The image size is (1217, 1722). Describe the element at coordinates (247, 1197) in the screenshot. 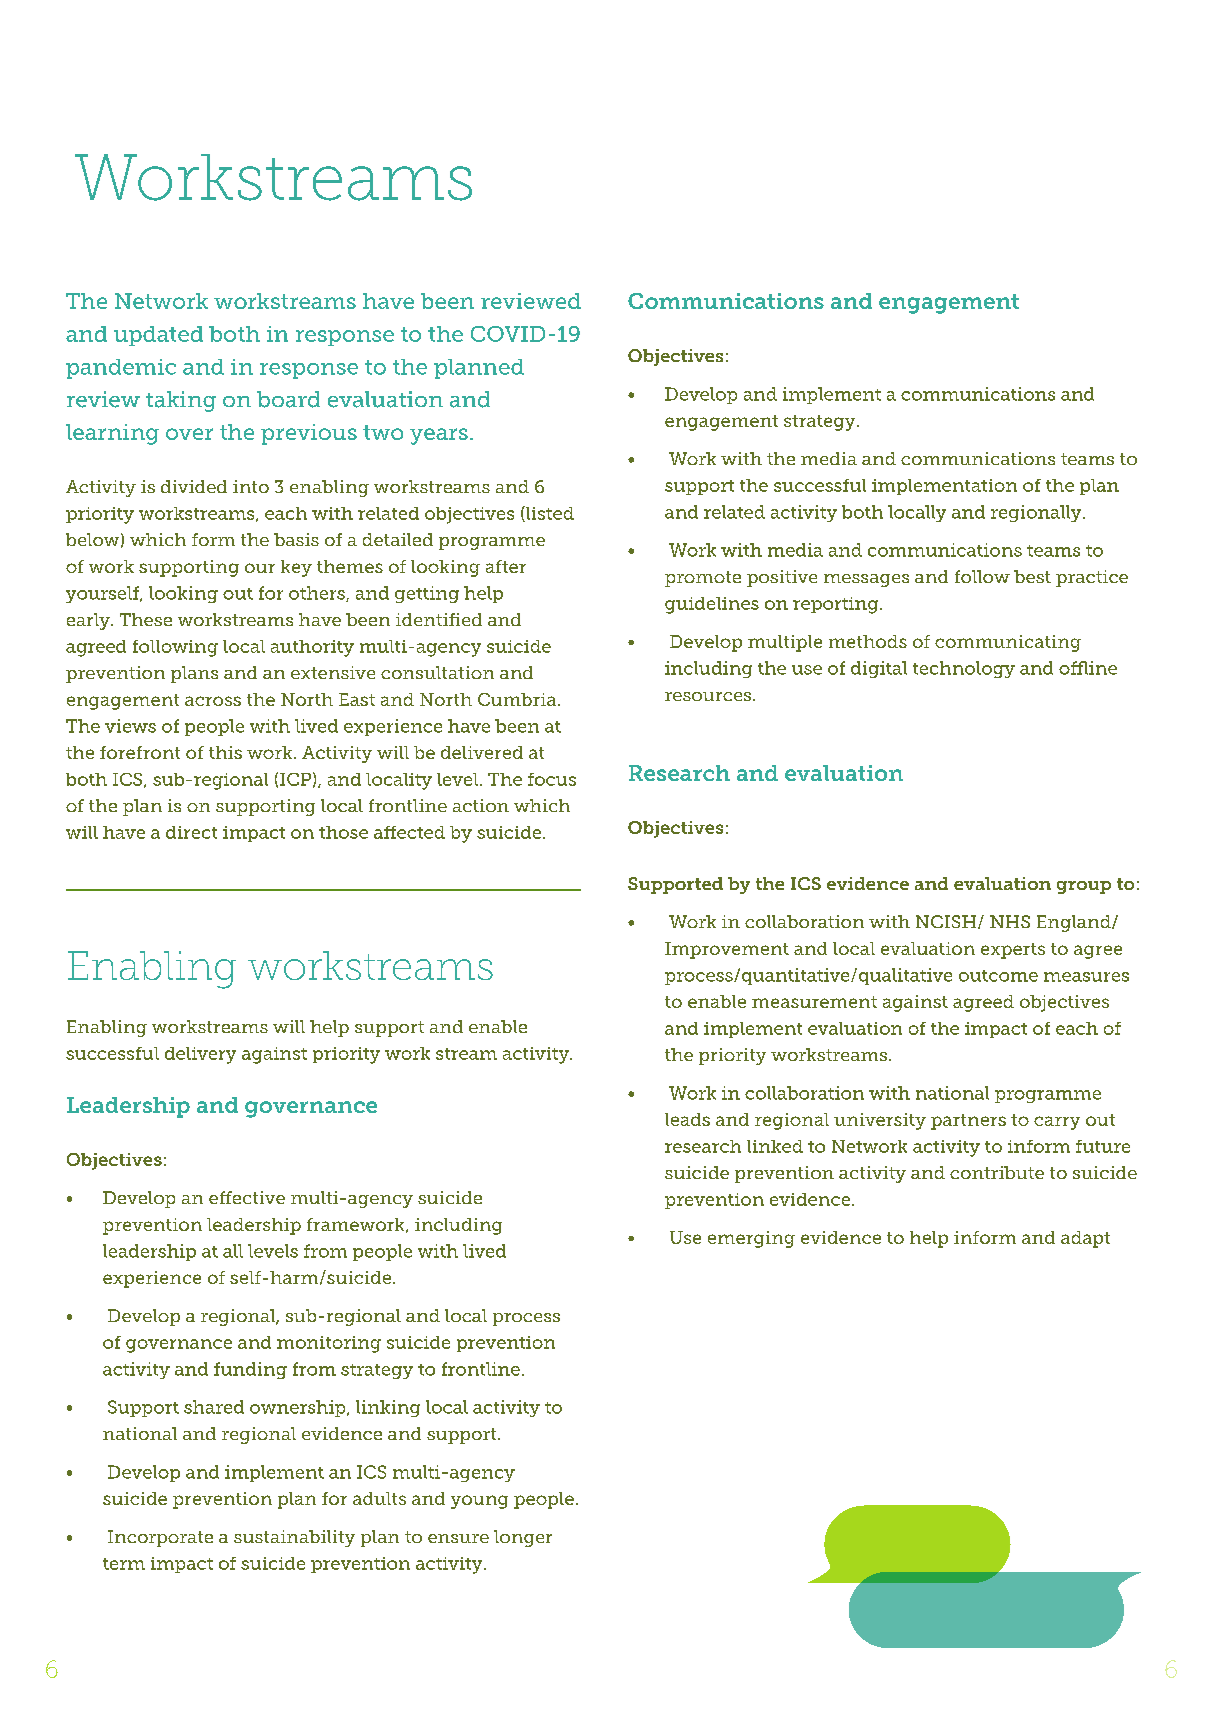

I see `effective` at that location.
